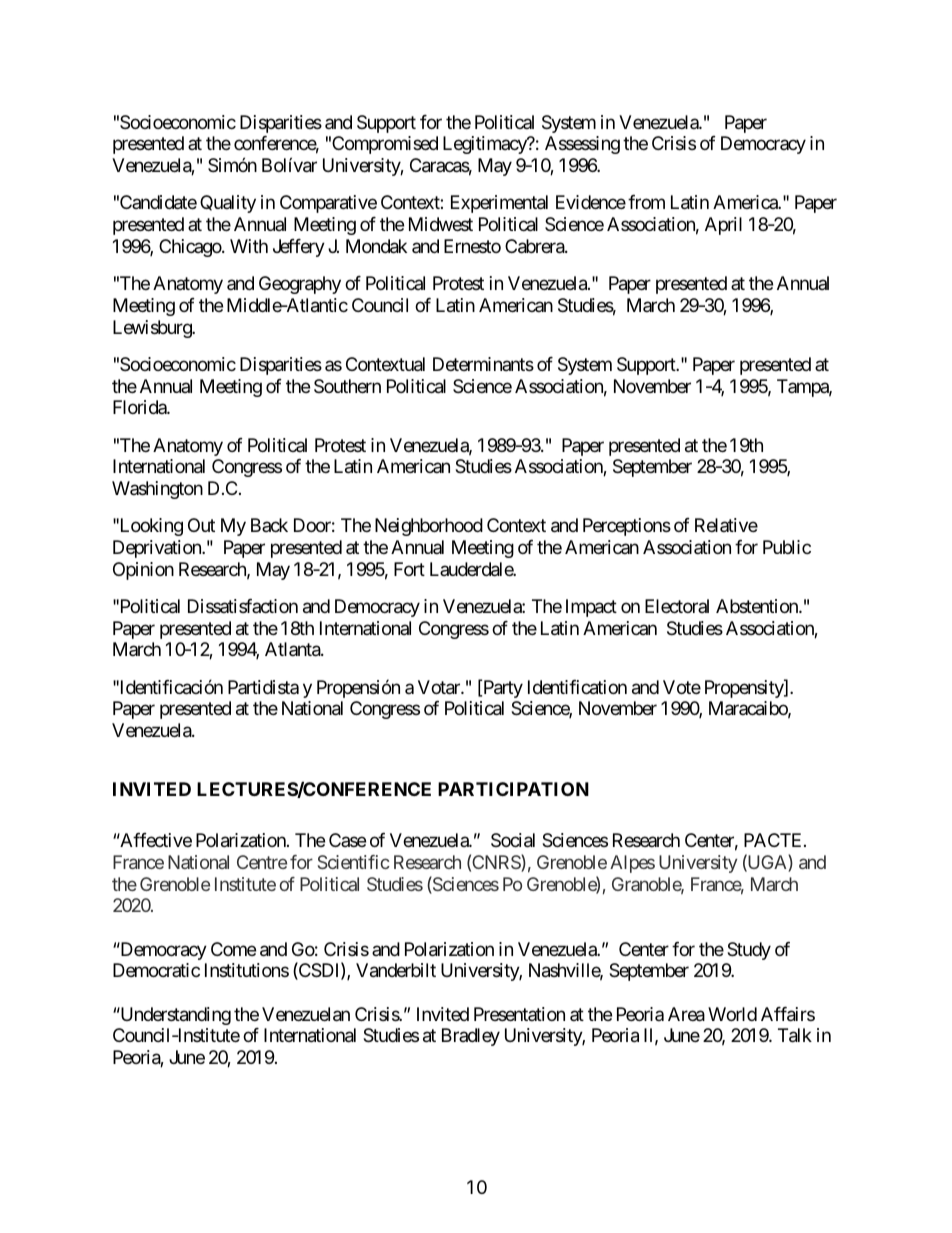 Image resolution: width=952 pixels, height=1233 pixels. I want to click on Atlanta, so click(293, 649).
